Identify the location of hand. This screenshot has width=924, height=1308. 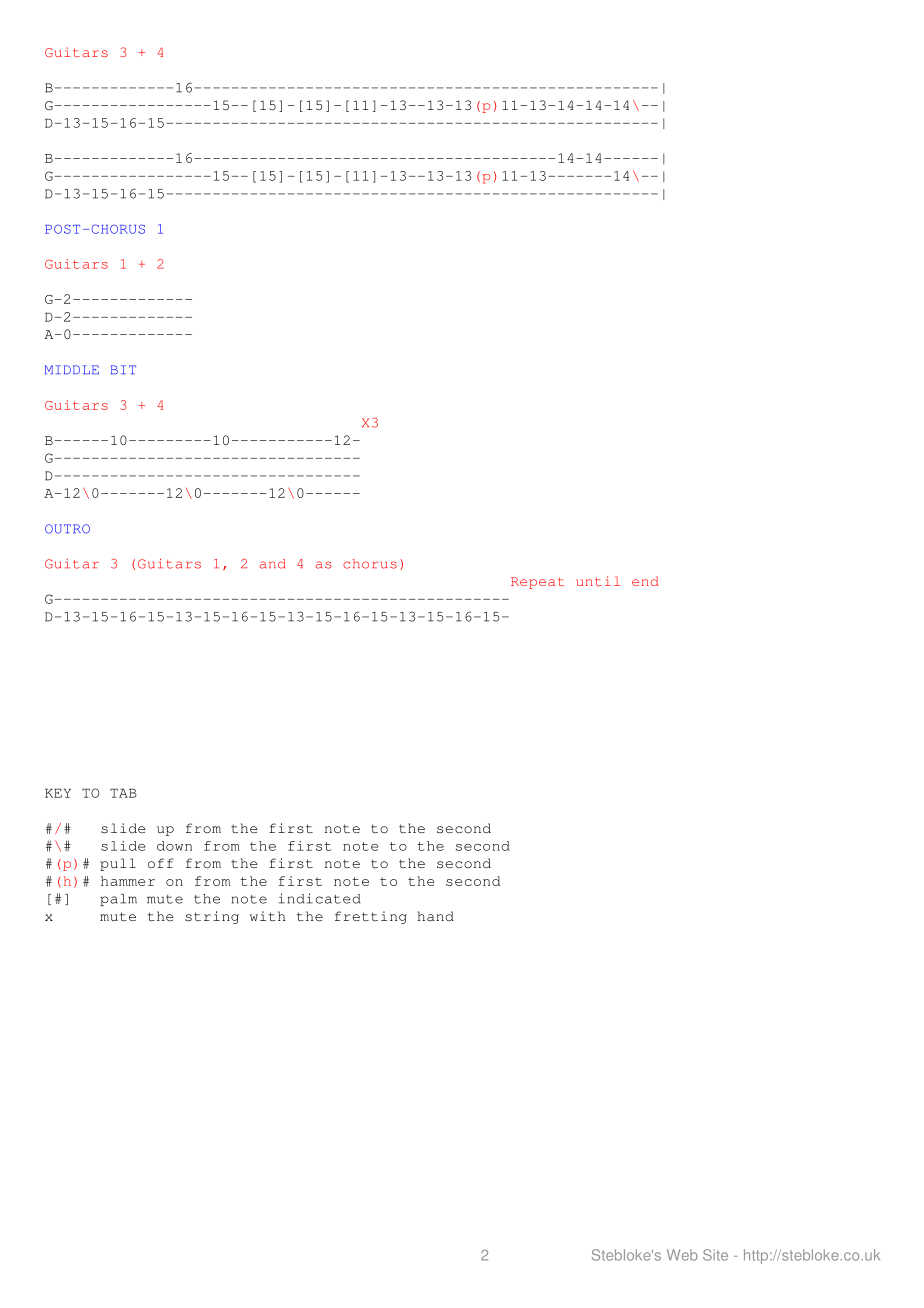
(436, 916).
